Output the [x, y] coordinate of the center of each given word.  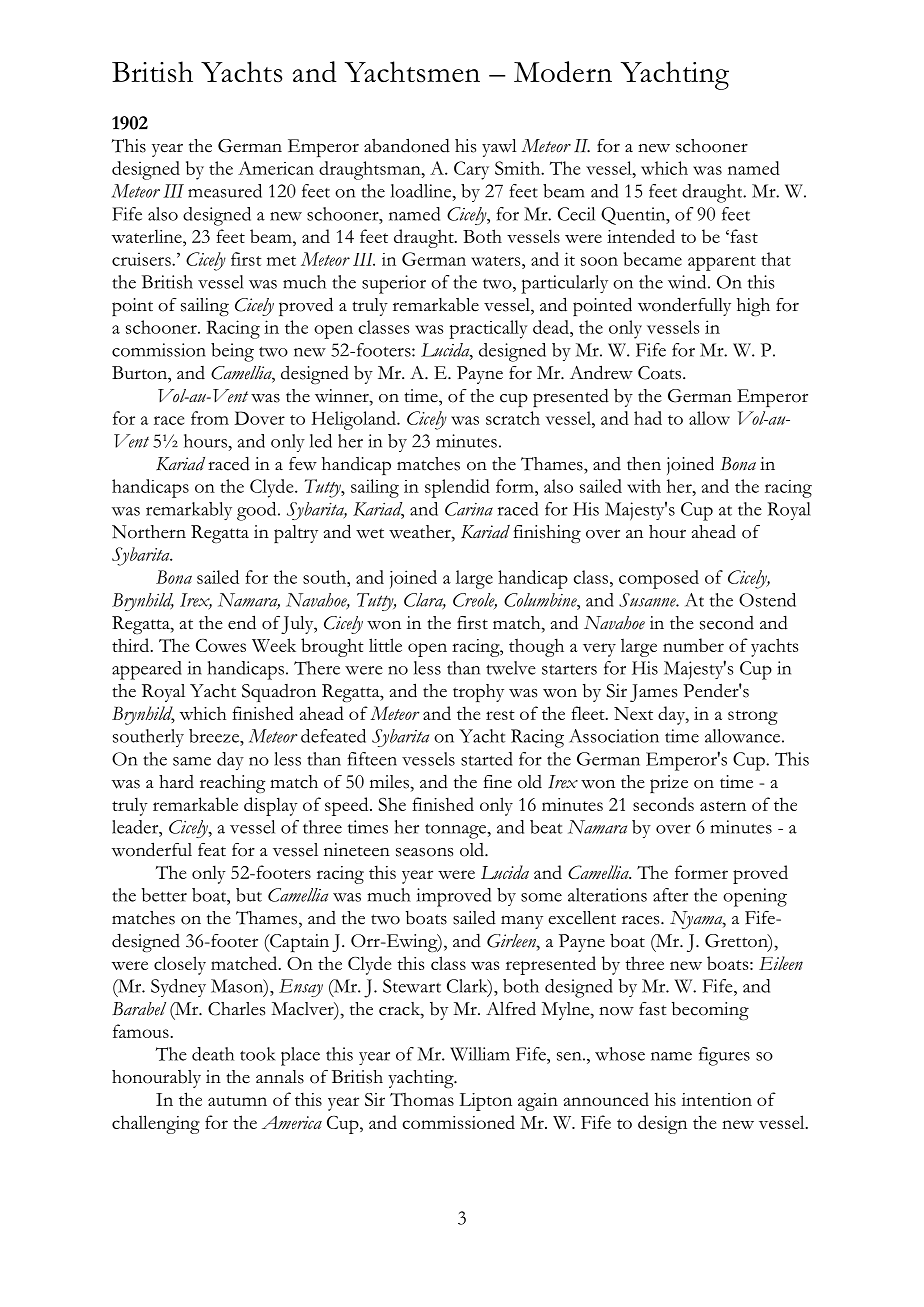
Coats [659, 373]
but [249, 895]
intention [717, 1099]
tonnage [457, 831]
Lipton [486, 1102]
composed [659, 579]
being [232, 352]
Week [274, 645]
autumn [237, 1101]
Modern [563, 72]
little [385, 645]
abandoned [407, 145]
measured [225, 191]
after [670, 895]
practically [488, 329]
